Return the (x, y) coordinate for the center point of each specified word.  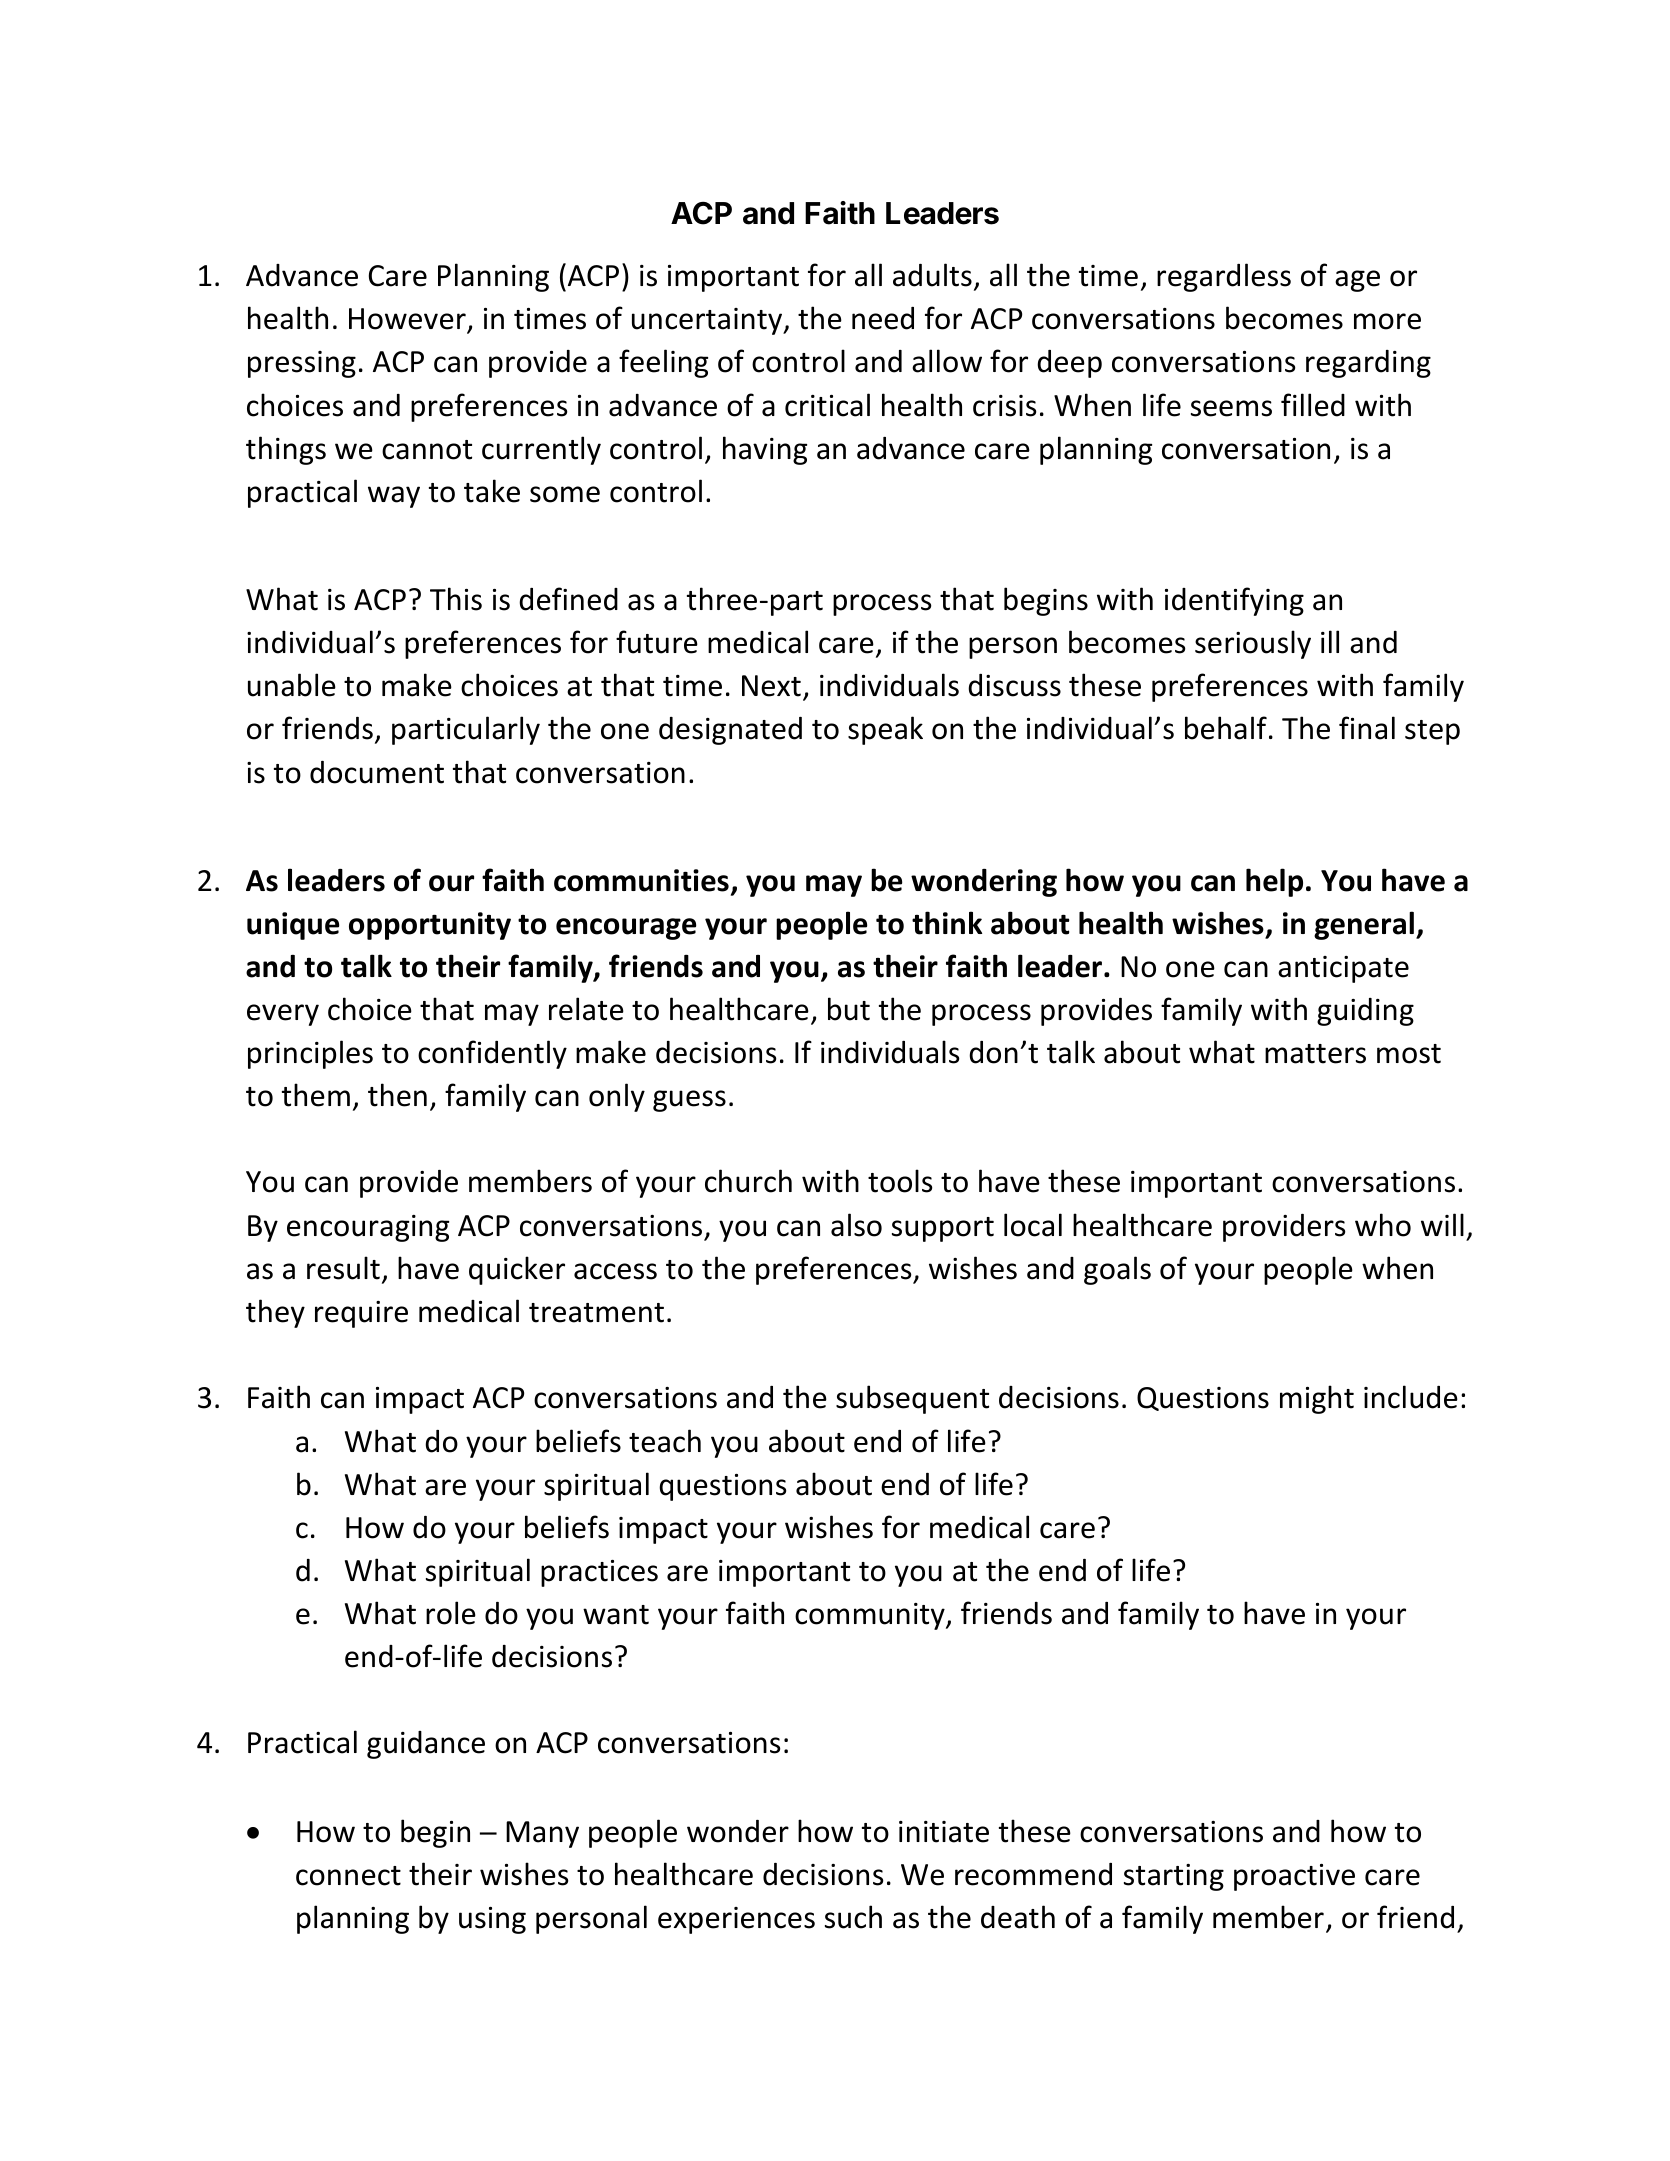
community (871, 1616)
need (883, 318)
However (408, 320)
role (451, 1613)
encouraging (368, 1228)
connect (348, 1876)
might (1317, 1399)
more (1387, 321)
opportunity (430, 926)
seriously (1253, 644)
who (1383, 1225)
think (947, 923)
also (856, 1225)
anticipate (1343, 969)
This (456, 599)
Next (771, 686)
